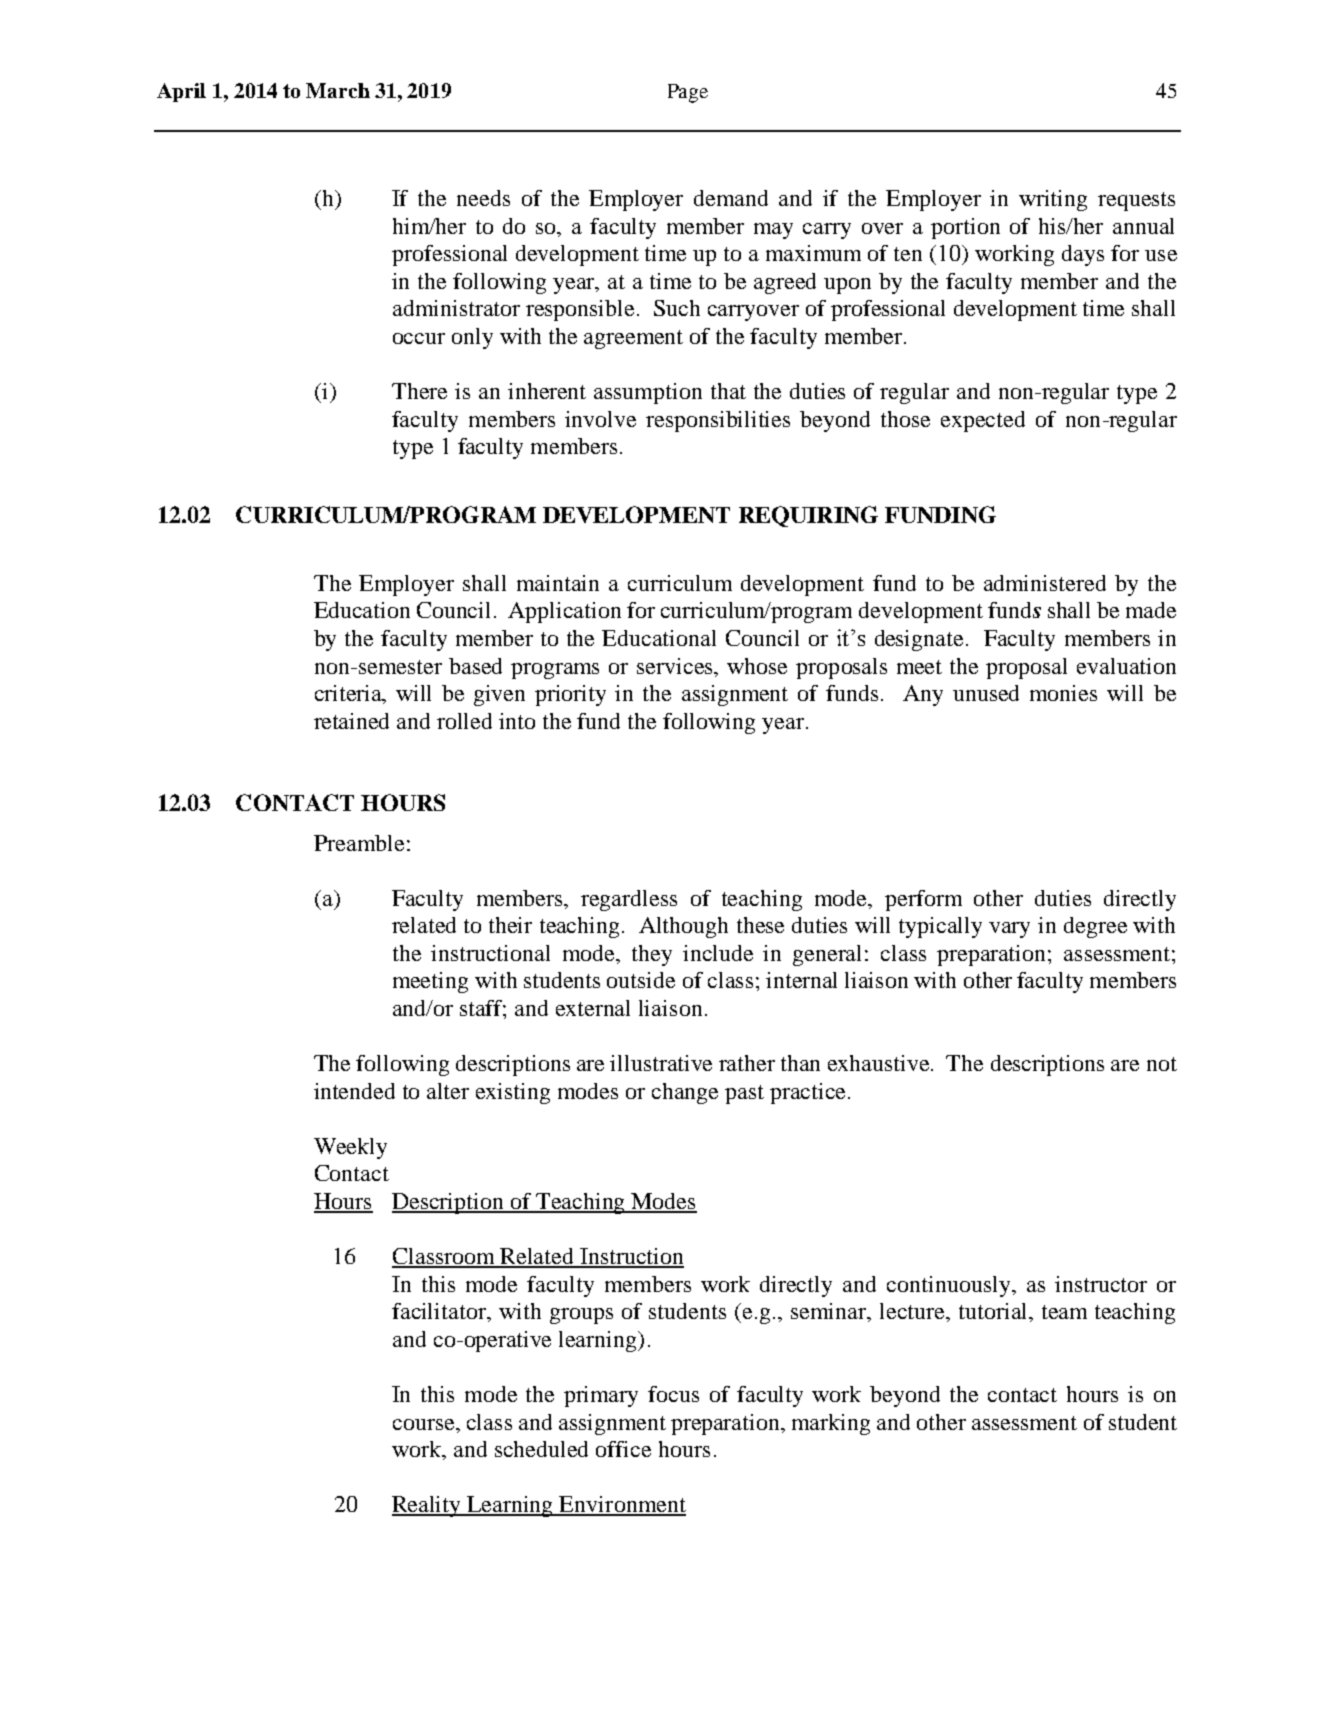 The width and height of the page is (1334, 1726). What do you see at coordinates (1053, 200) in the page?
I see `writing` at bounding box center [1053, 200].
